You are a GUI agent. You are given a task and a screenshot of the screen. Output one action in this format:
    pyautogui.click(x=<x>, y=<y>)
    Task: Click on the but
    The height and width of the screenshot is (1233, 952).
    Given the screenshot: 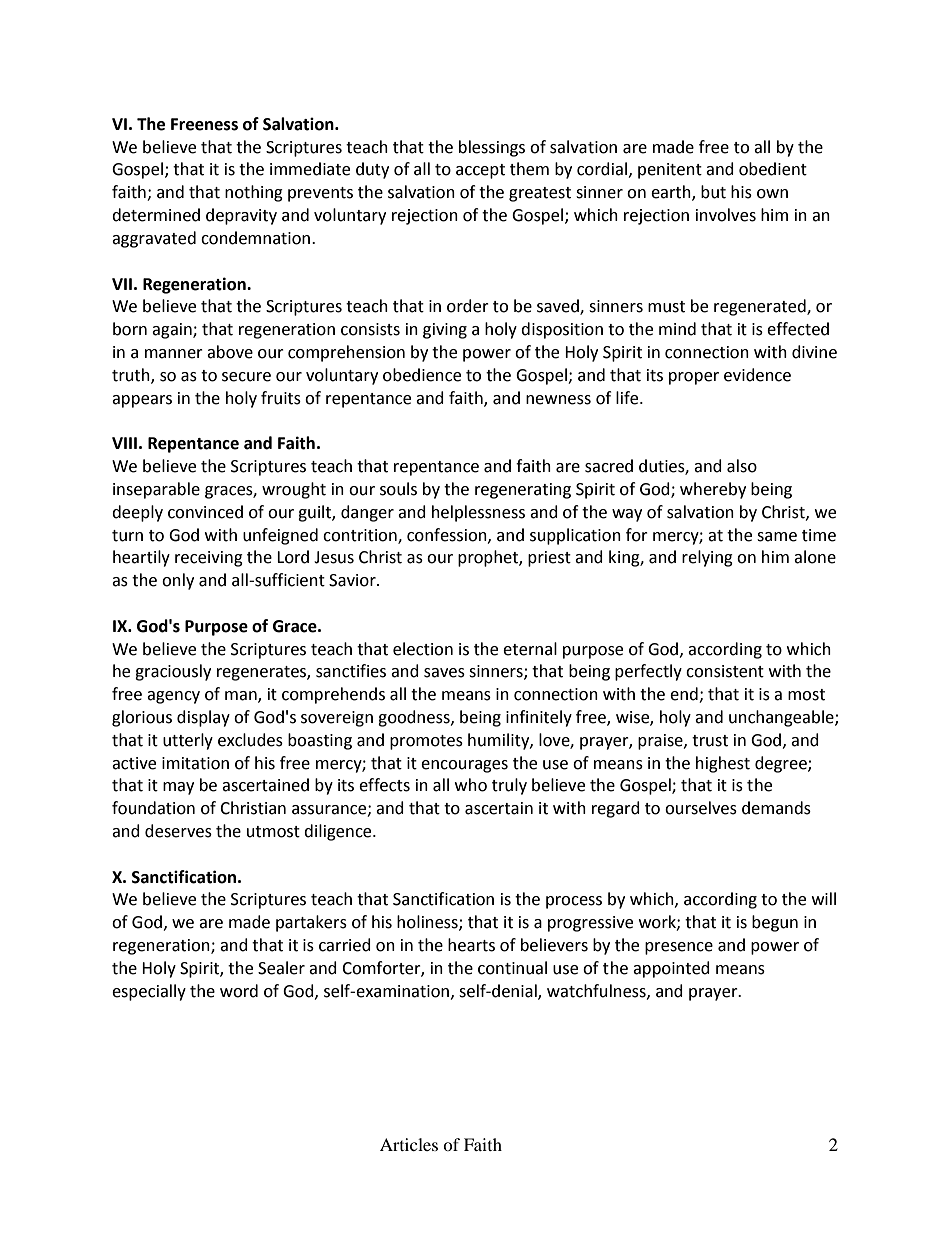 What is the action you would take?
    pyautogui.click(x=713, y=192)
